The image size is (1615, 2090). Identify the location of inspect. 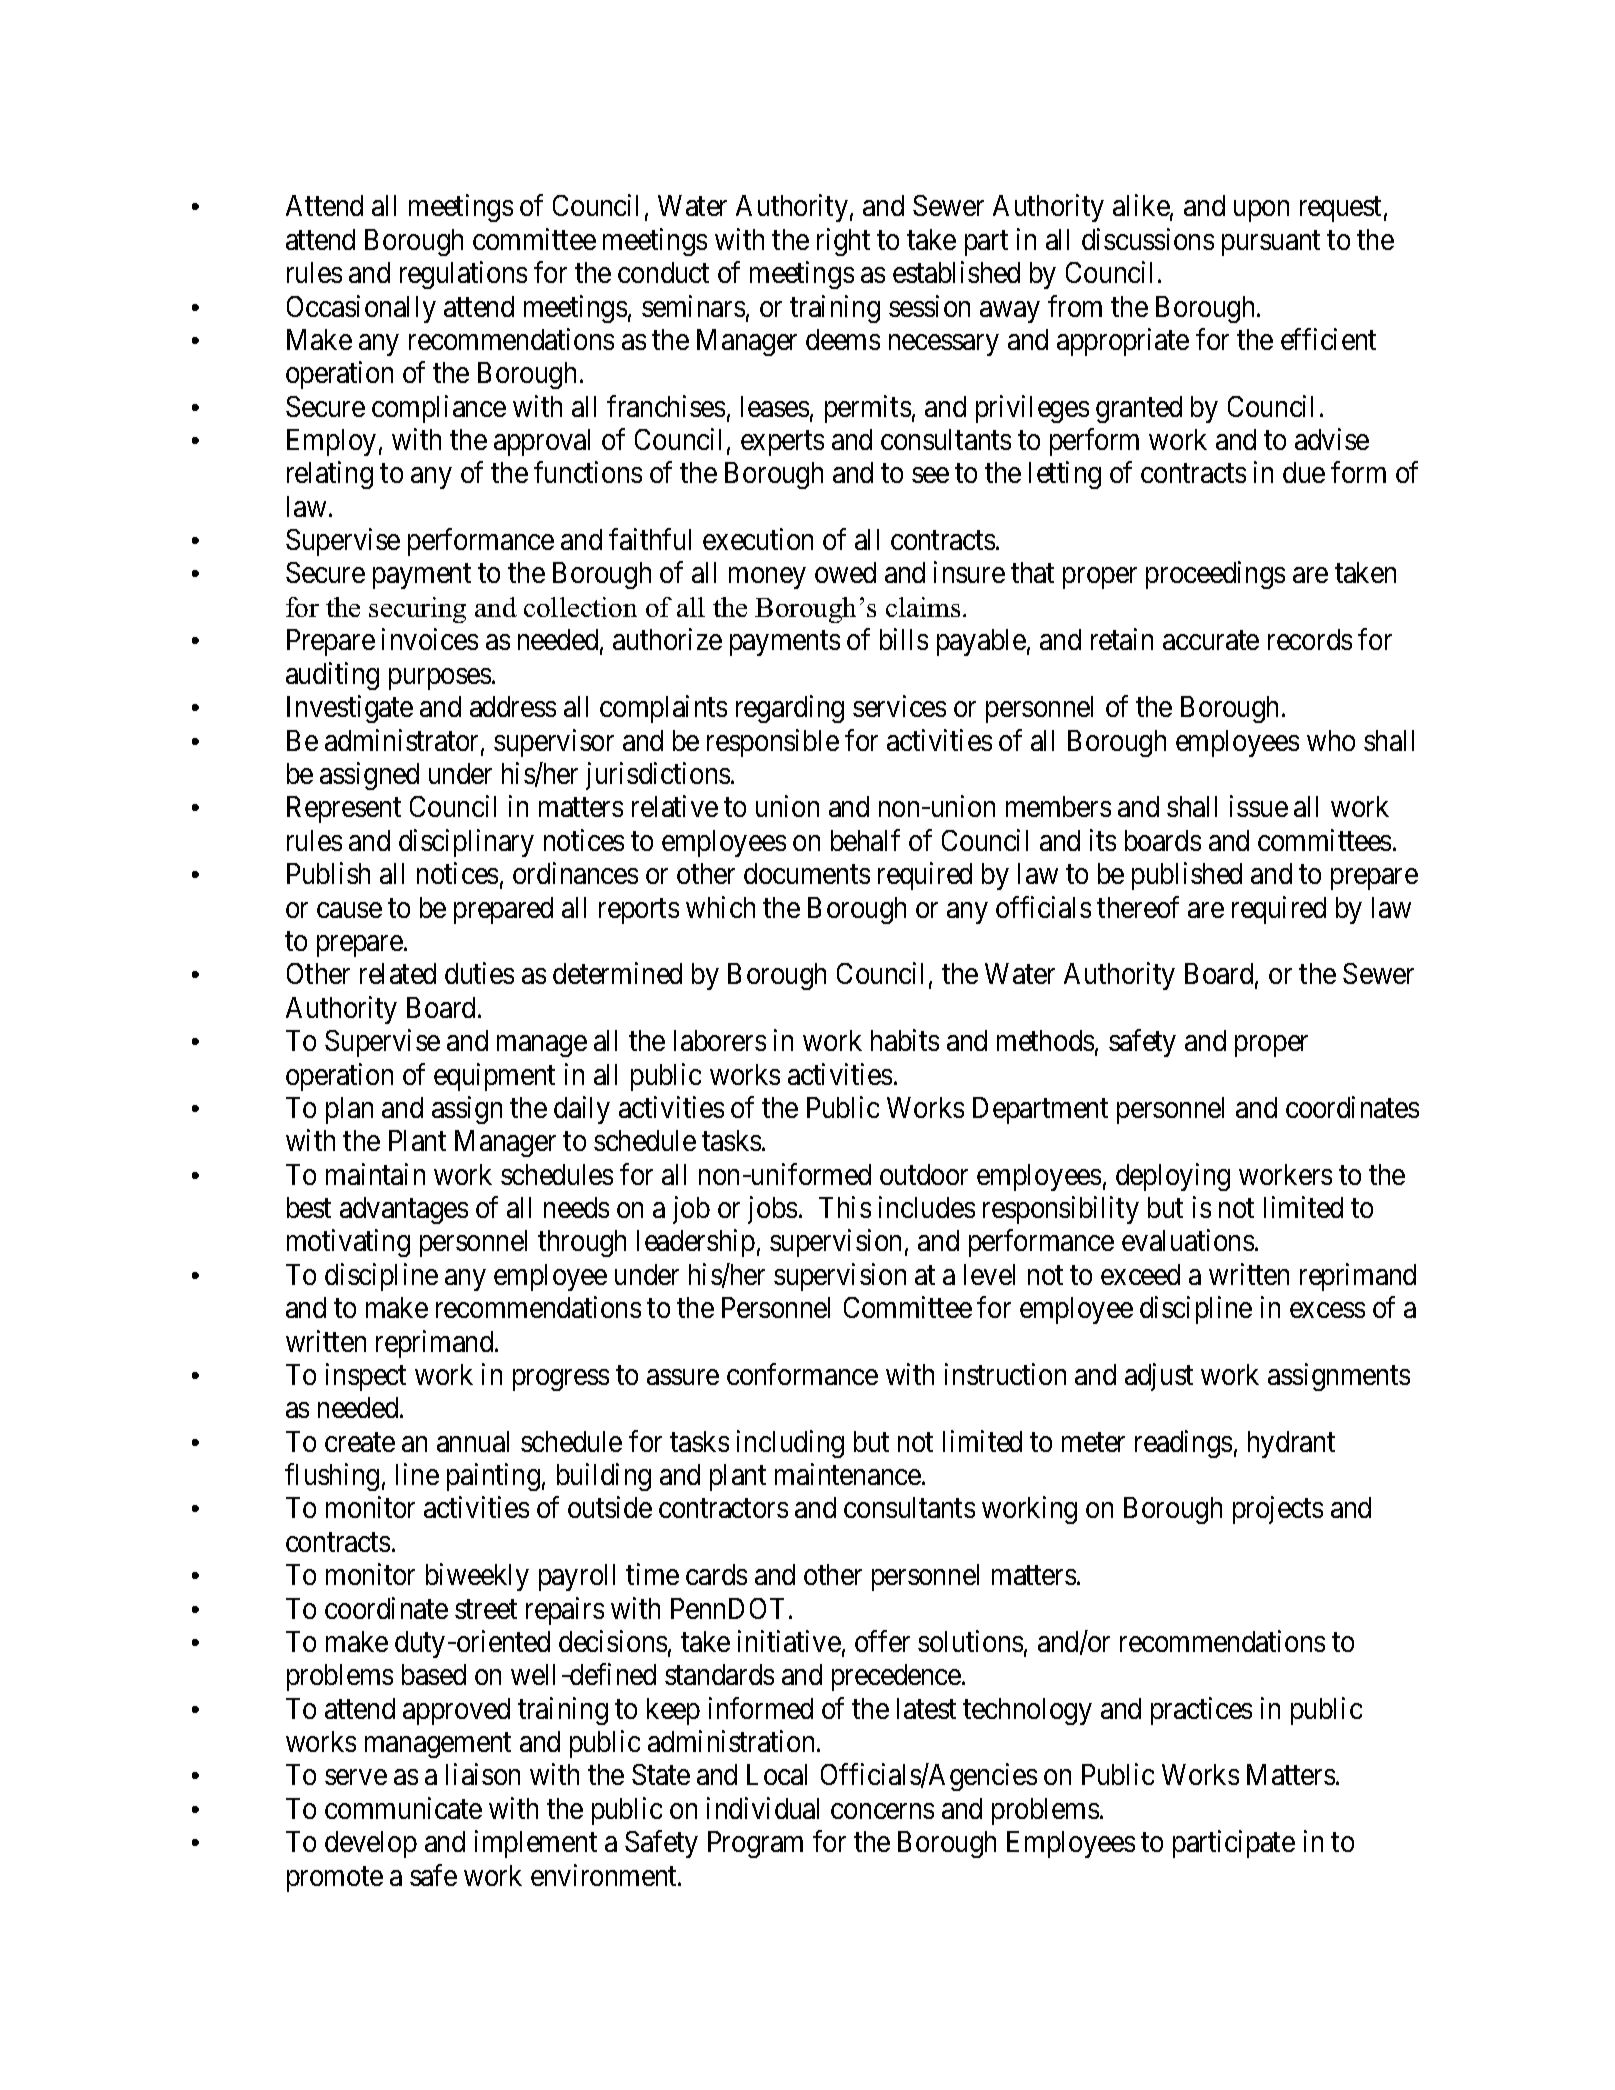
(366, 1377).
